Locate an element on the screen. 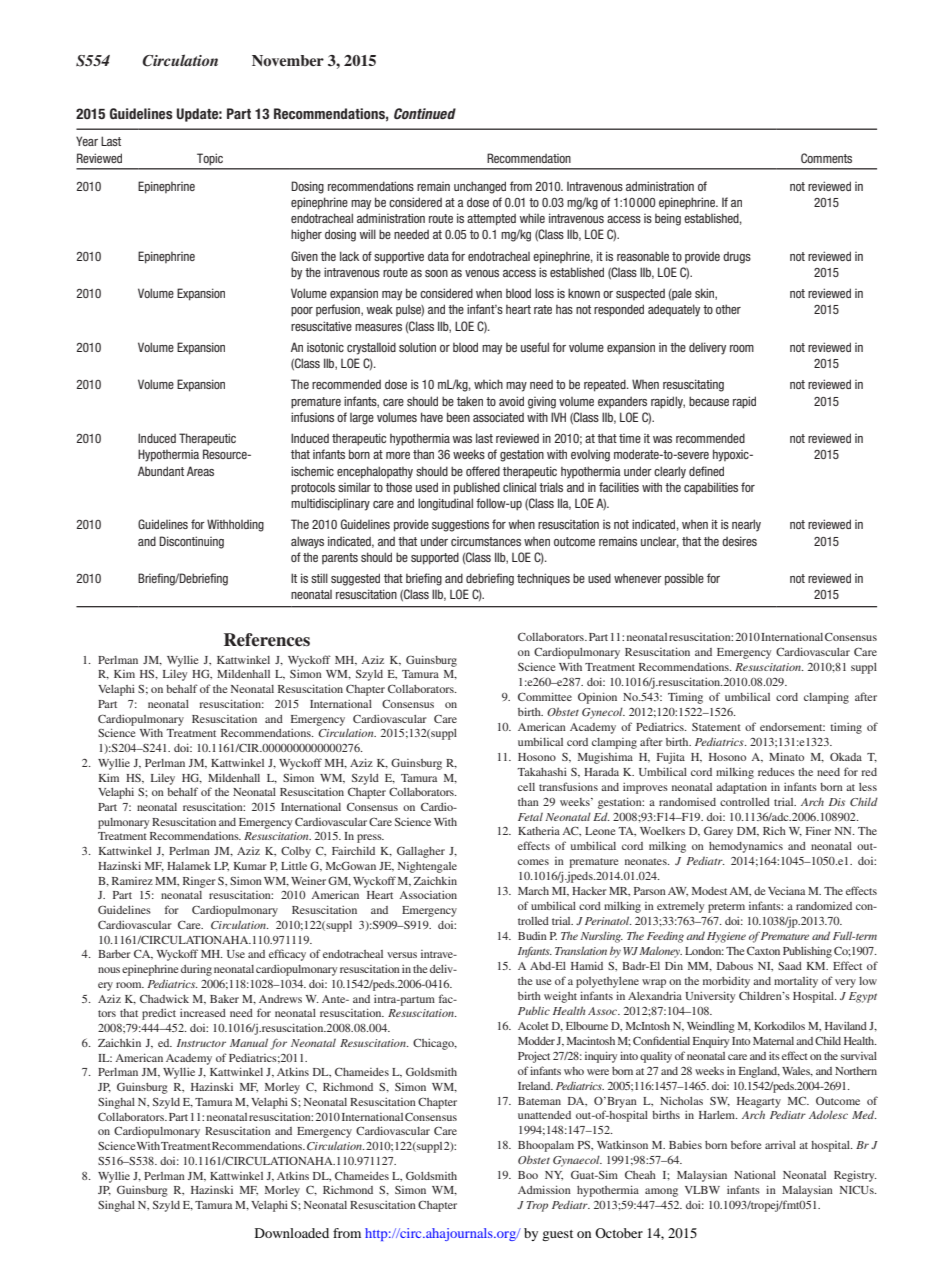 This screenshot has width=952, height=1275. Downloaded is located at coordinates (292, 1233).
